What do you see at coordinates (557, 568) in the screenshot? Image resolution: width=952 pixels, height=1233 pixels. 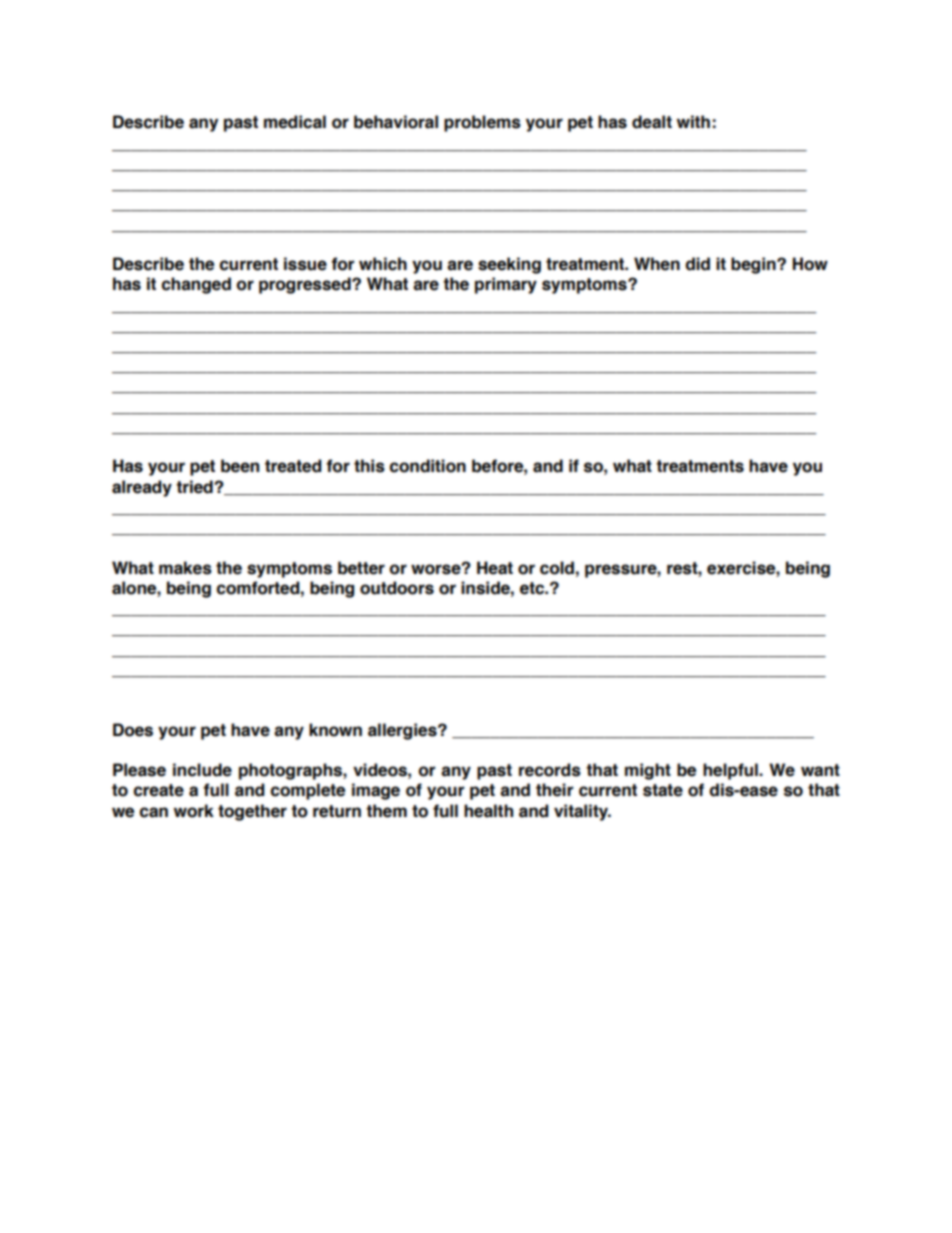 I see `cold` at bounding box center [557, 568].
